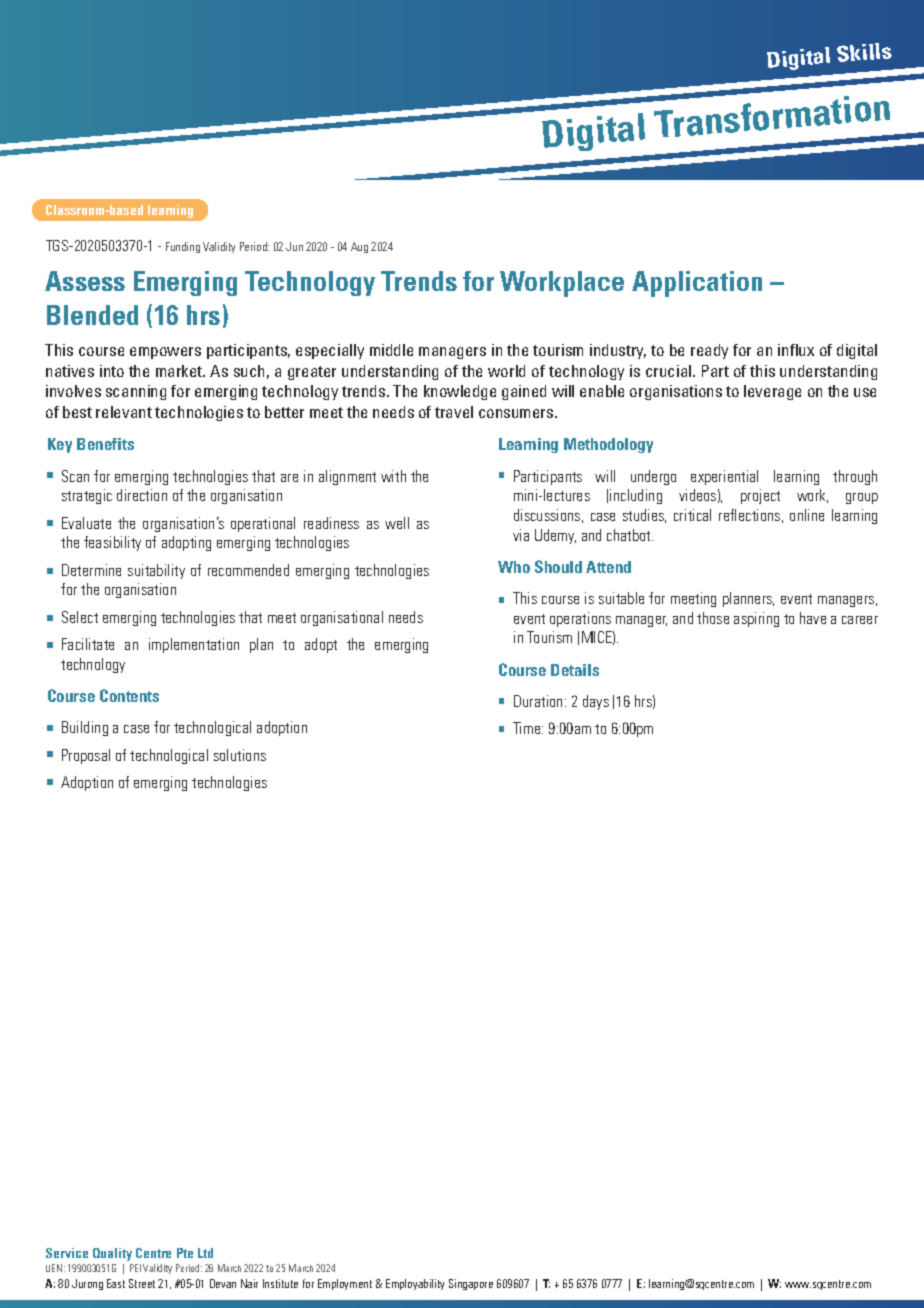  I want to click on Funding, so click(183, 247).
